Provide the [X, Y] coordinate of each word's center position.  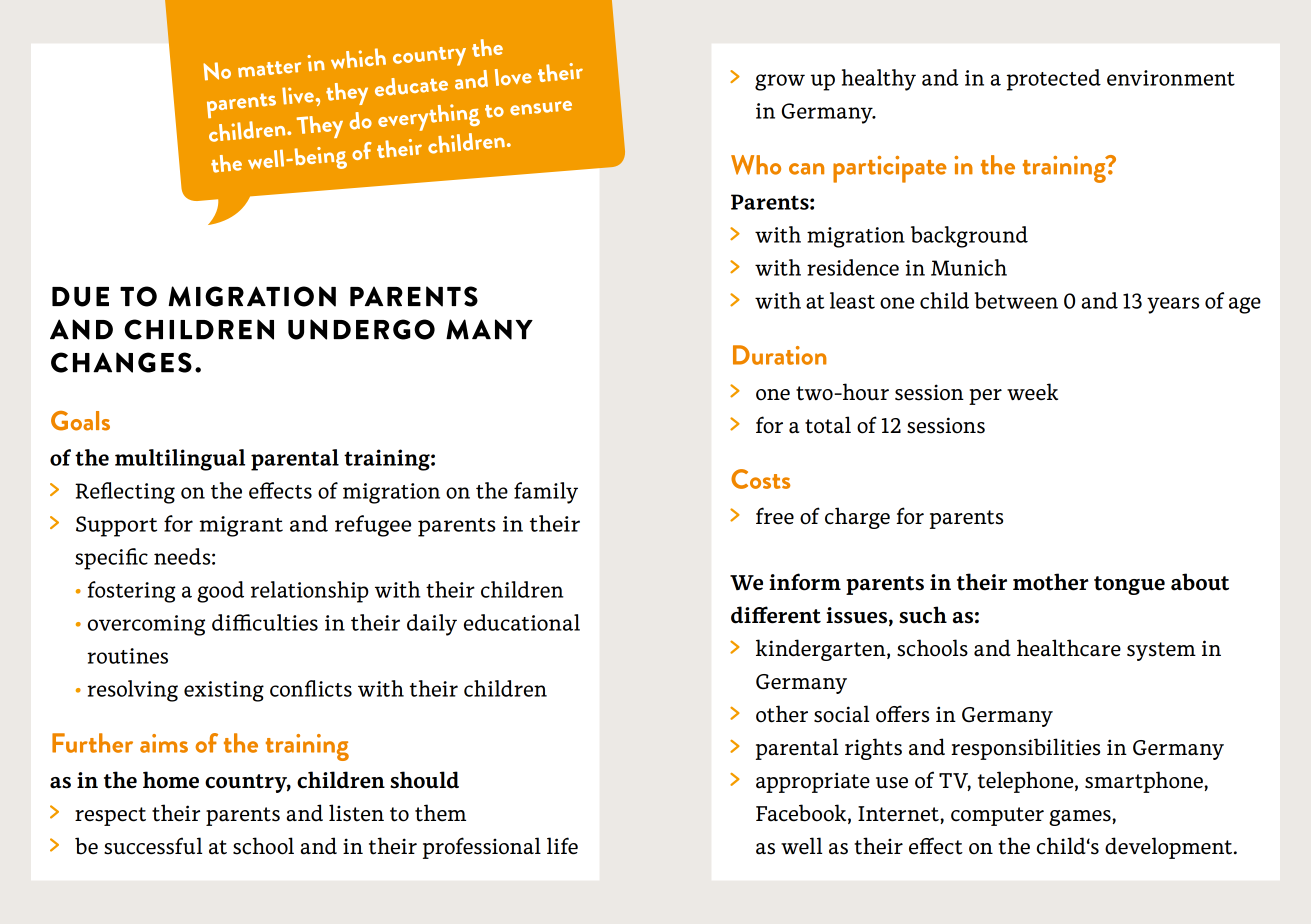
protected [1054, 80]
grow [780, 82]
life [562, 846]
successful [153, 846]
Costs [760, 479]
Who [756, 165]
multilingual [180, 460]
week [1032, 392]
